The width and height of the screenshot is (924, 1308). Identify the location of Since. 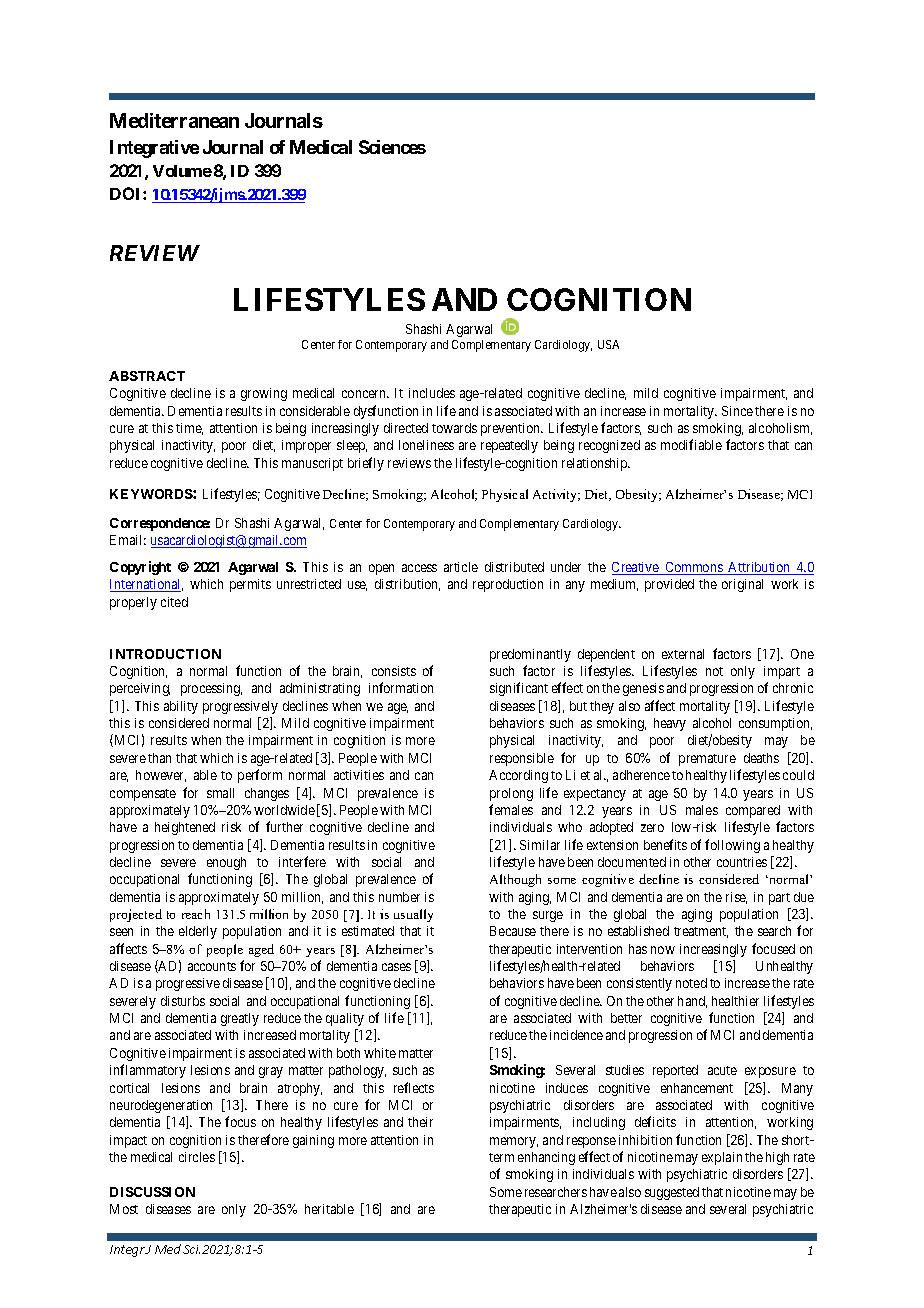
(737, 411).
